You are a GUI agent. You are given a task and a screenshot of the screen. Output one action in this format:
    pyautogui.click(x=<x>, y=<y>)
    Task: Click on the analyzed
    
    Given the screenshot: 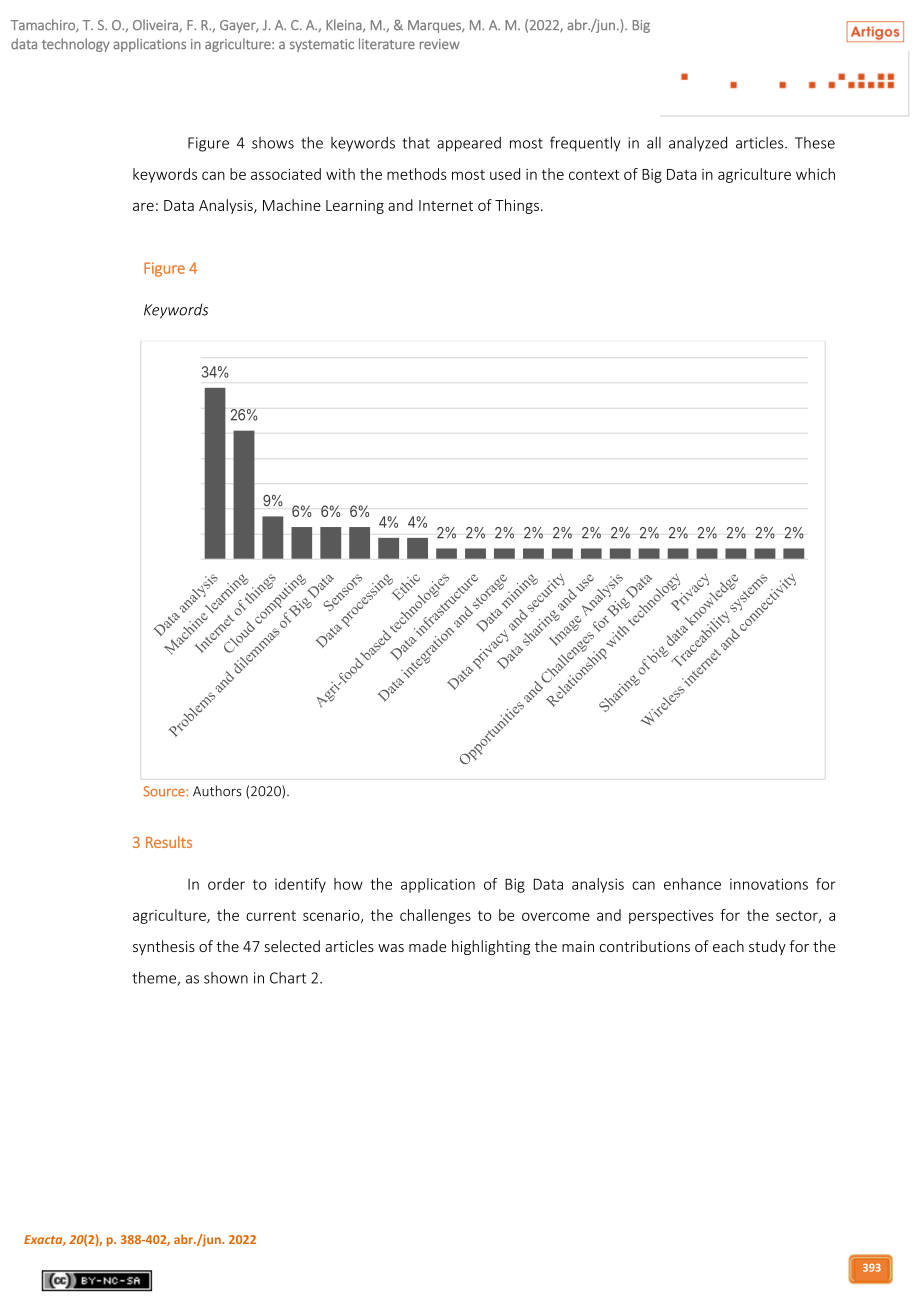 What is the action you would take?
    pyautogui.click(x=698, y=144)
